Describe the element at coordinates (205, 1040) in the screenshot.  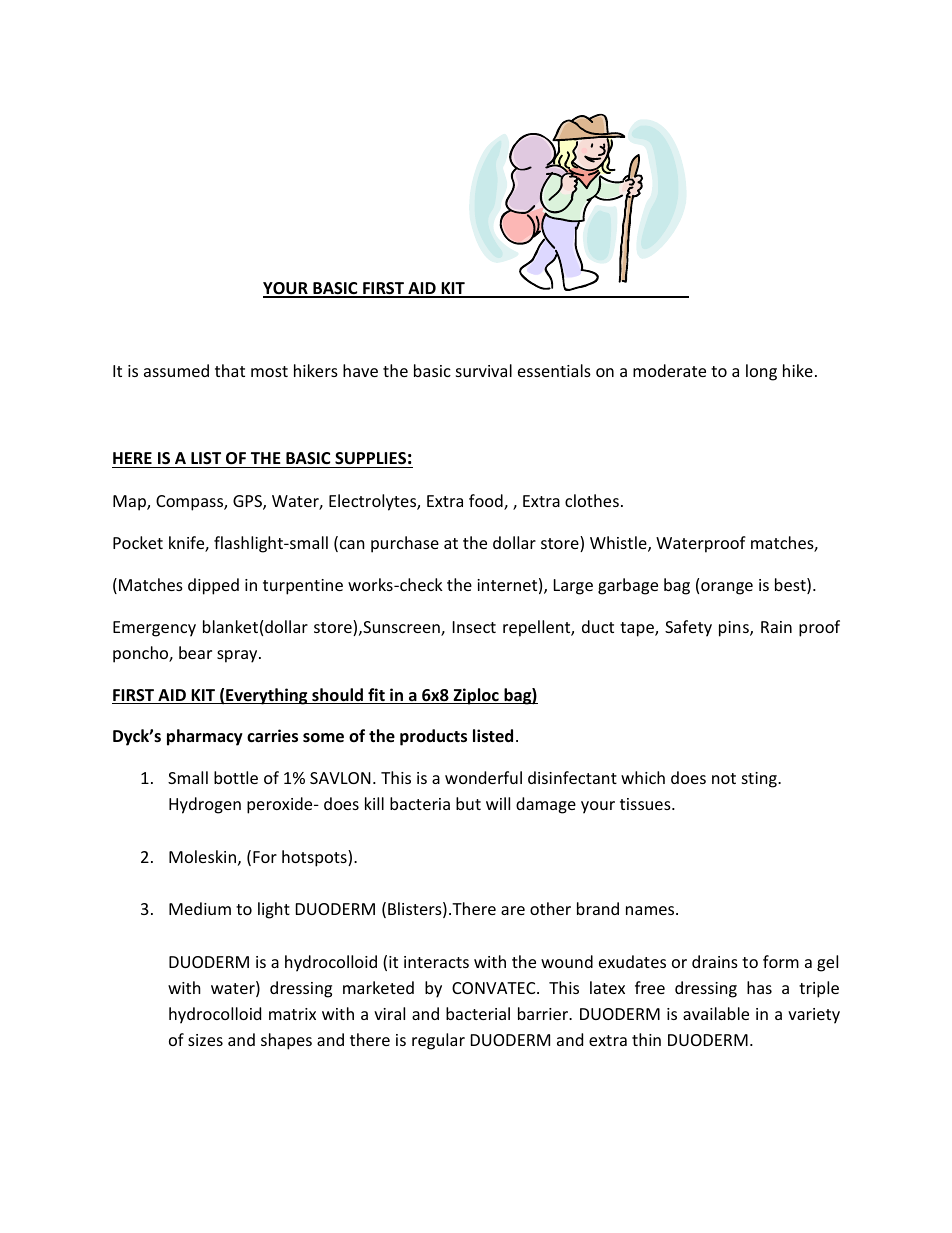
I see `sizes` at that location.
